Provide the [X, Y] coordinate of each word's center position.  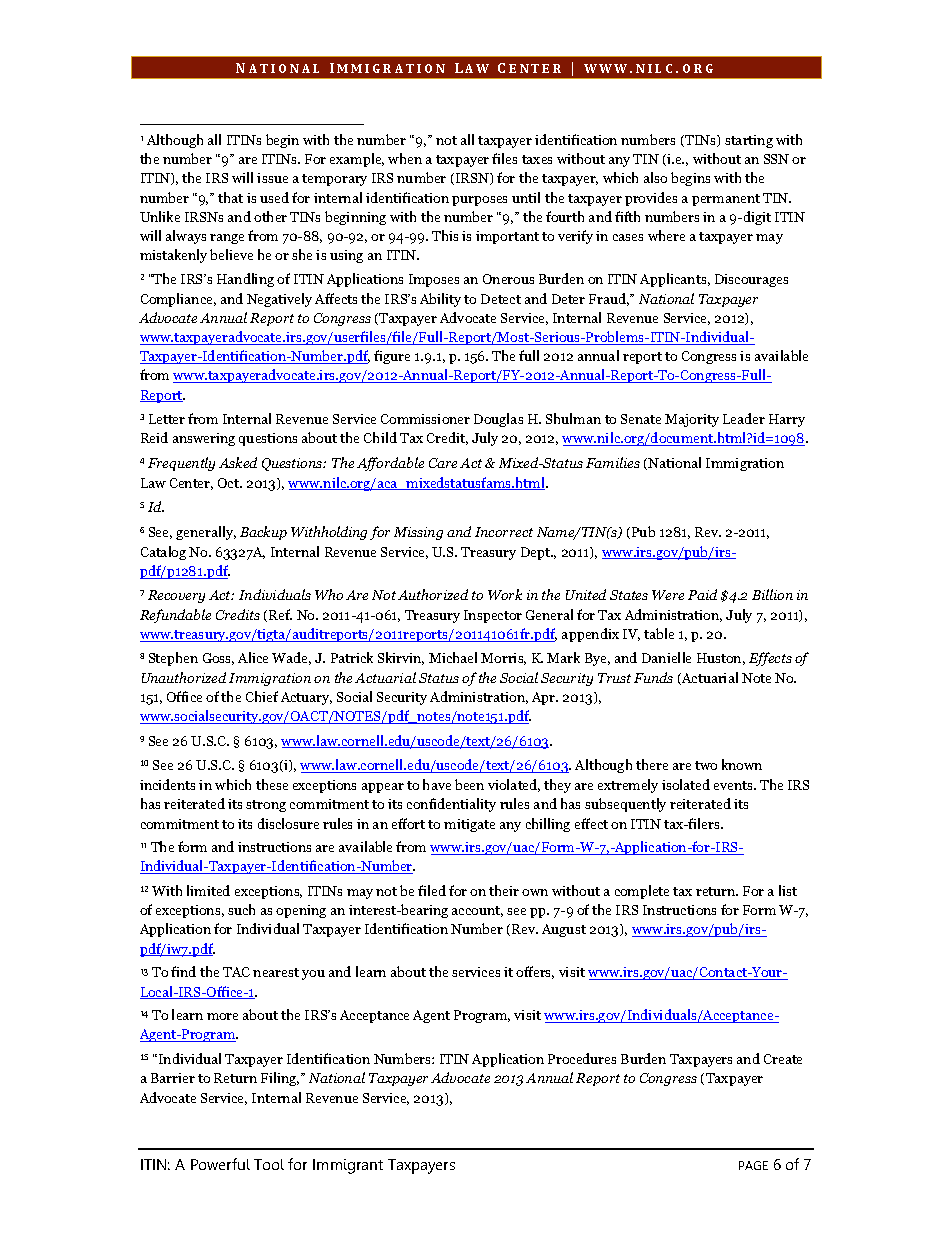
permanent [726, 200]
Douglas [498, 420]
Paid [702, 594]
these [272, 784]
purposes [479, 201]
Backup [263, 533]
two [706, 765]
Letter [167, 419]
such [241, 909]
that [230, 197]
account [477, 911]
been [469, 784]
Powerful [220, 1164]
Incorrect [504, 532]
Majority [692, 420]
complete [642, 892]
